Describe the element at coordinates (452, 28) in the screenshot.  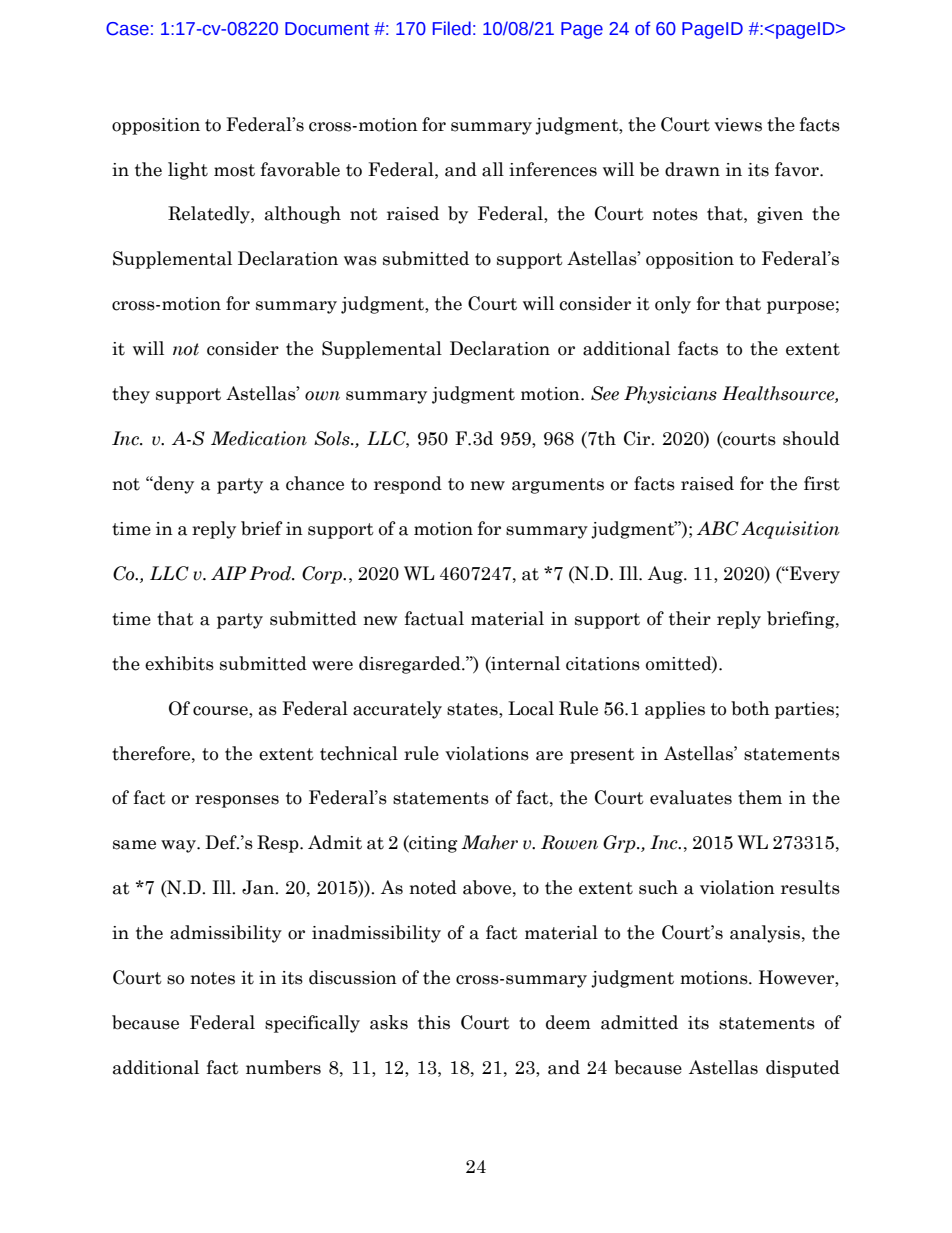
I see `Filed` at that location.
